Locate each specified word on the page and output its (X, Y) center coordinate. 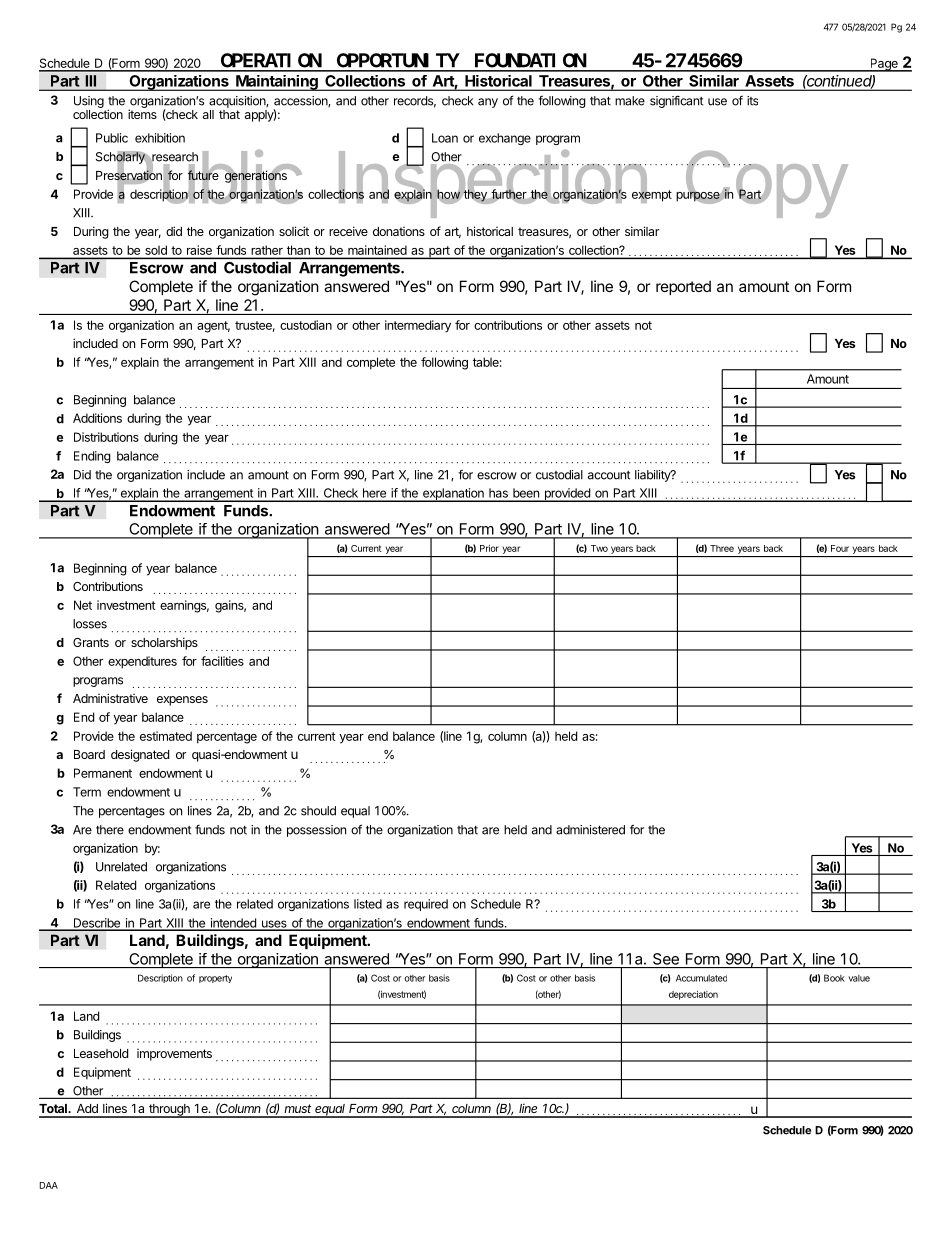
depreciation (693, 995)
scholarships (164, 643)
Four (840, 548)
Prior (489, 548)
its (752, 101)
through (169, 1111)
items (142, 114)
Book (834, 978)
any (488, 103)
